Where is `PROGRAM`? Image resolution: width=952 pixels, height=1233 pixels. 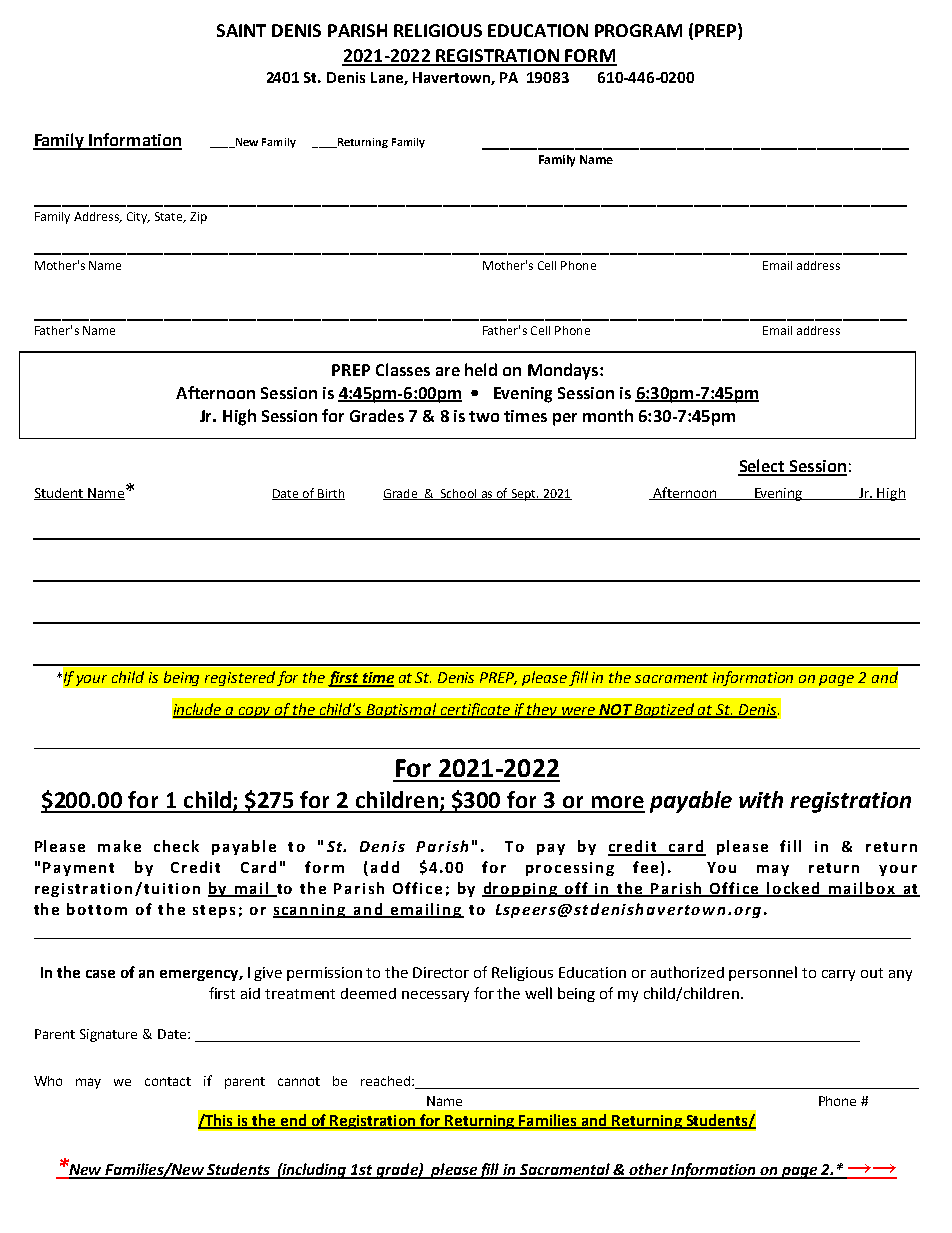
PROGRAM is located at coordinates (638, 30).
